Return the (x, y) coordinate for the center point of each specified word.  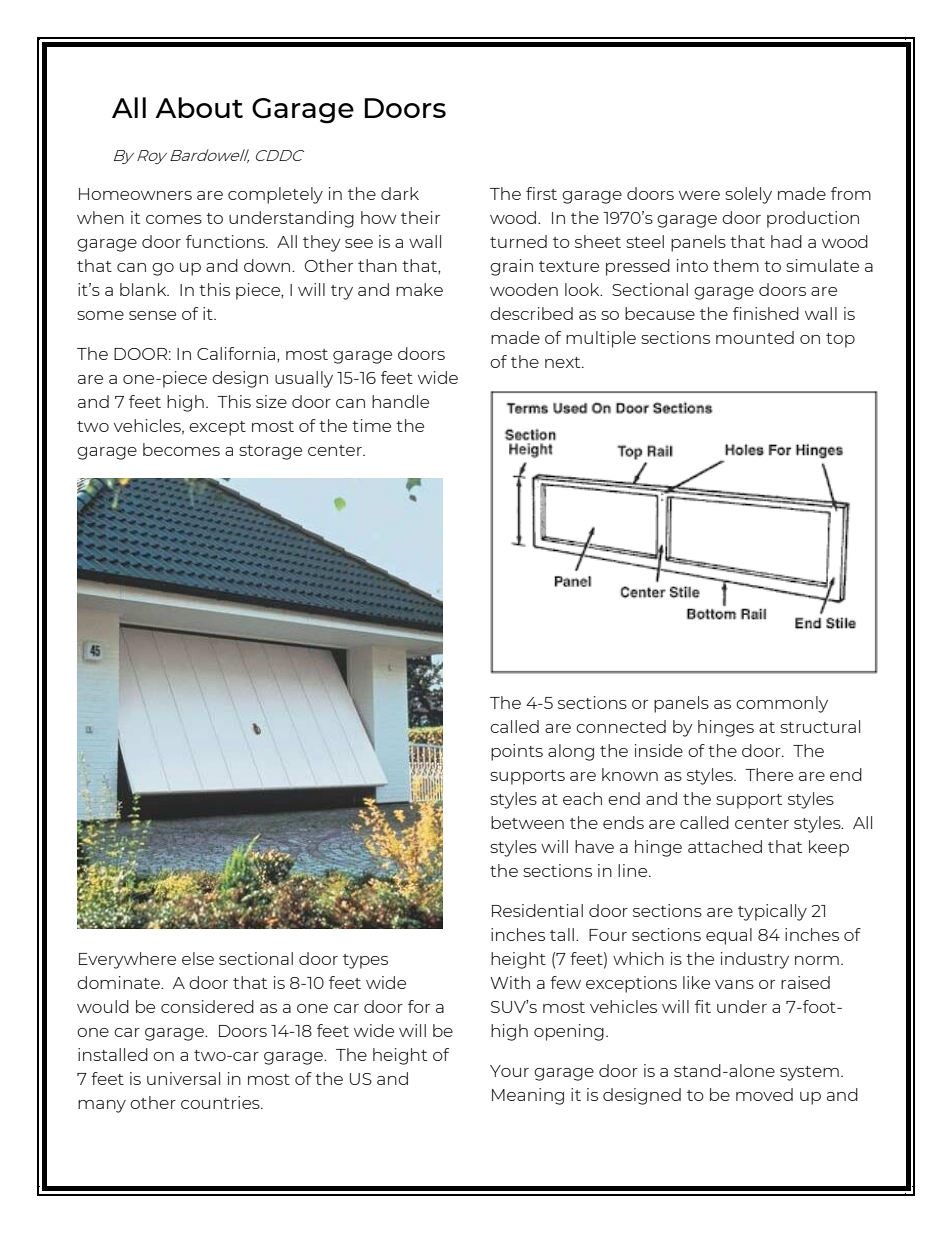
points (517, 752)
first (541, 193)
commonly (782, 704)
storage (270, 452)
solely (748, 195)
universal (183, 1078)
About (199, 107)
